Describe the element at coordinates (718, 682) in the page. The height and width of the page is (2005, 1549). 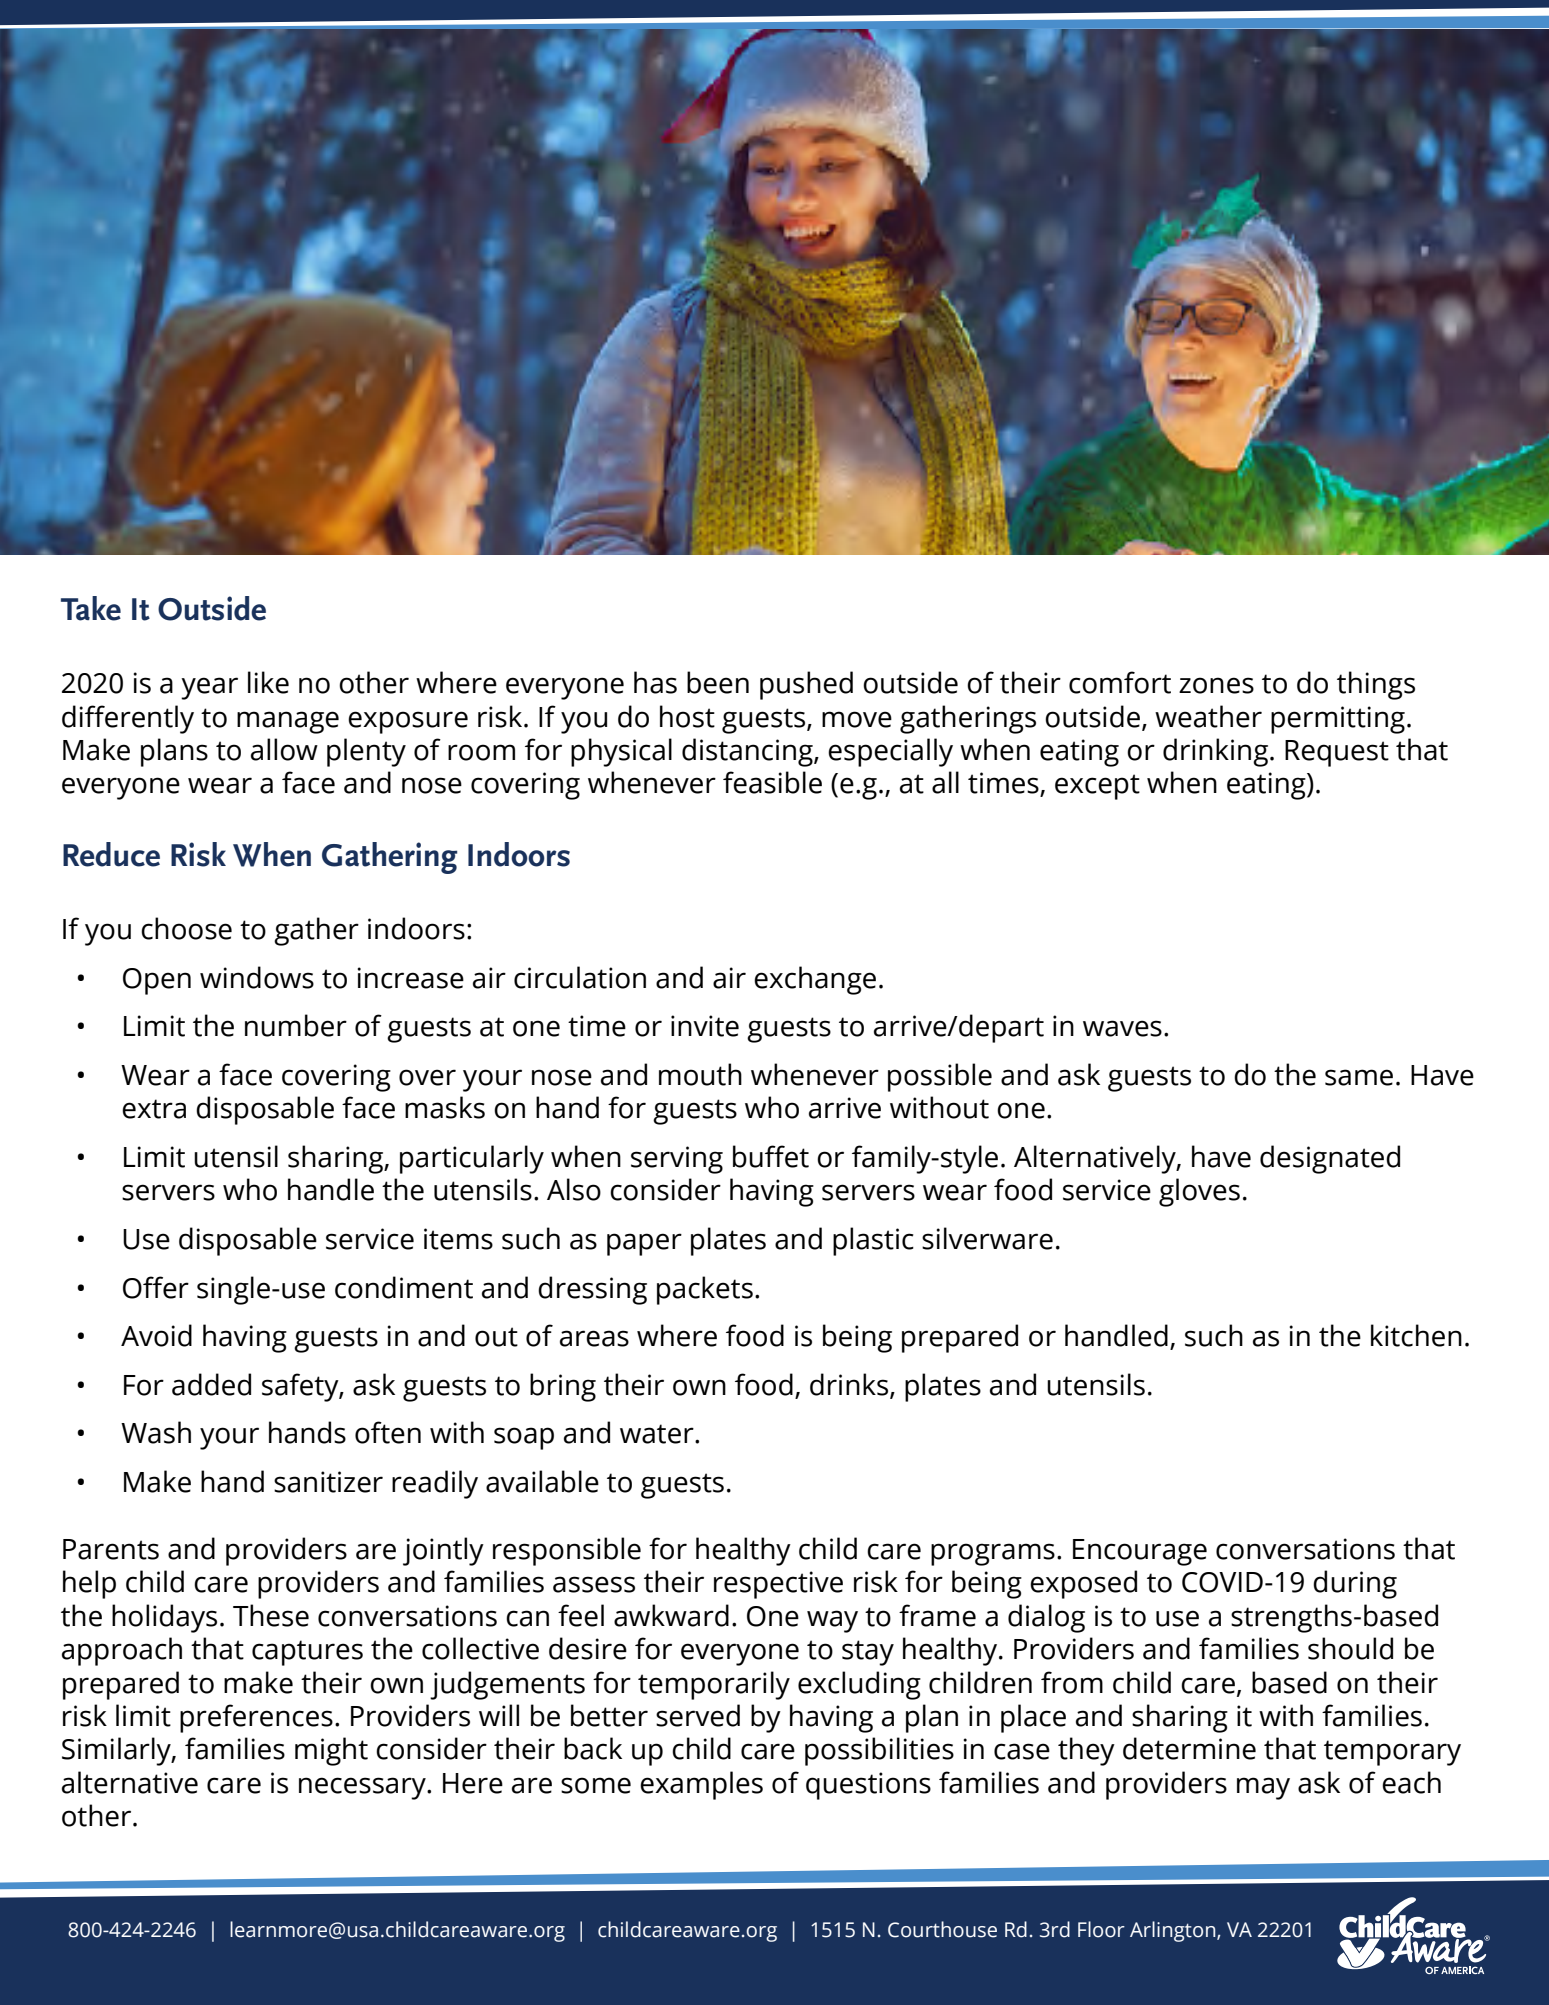
I see `been` at that location.
